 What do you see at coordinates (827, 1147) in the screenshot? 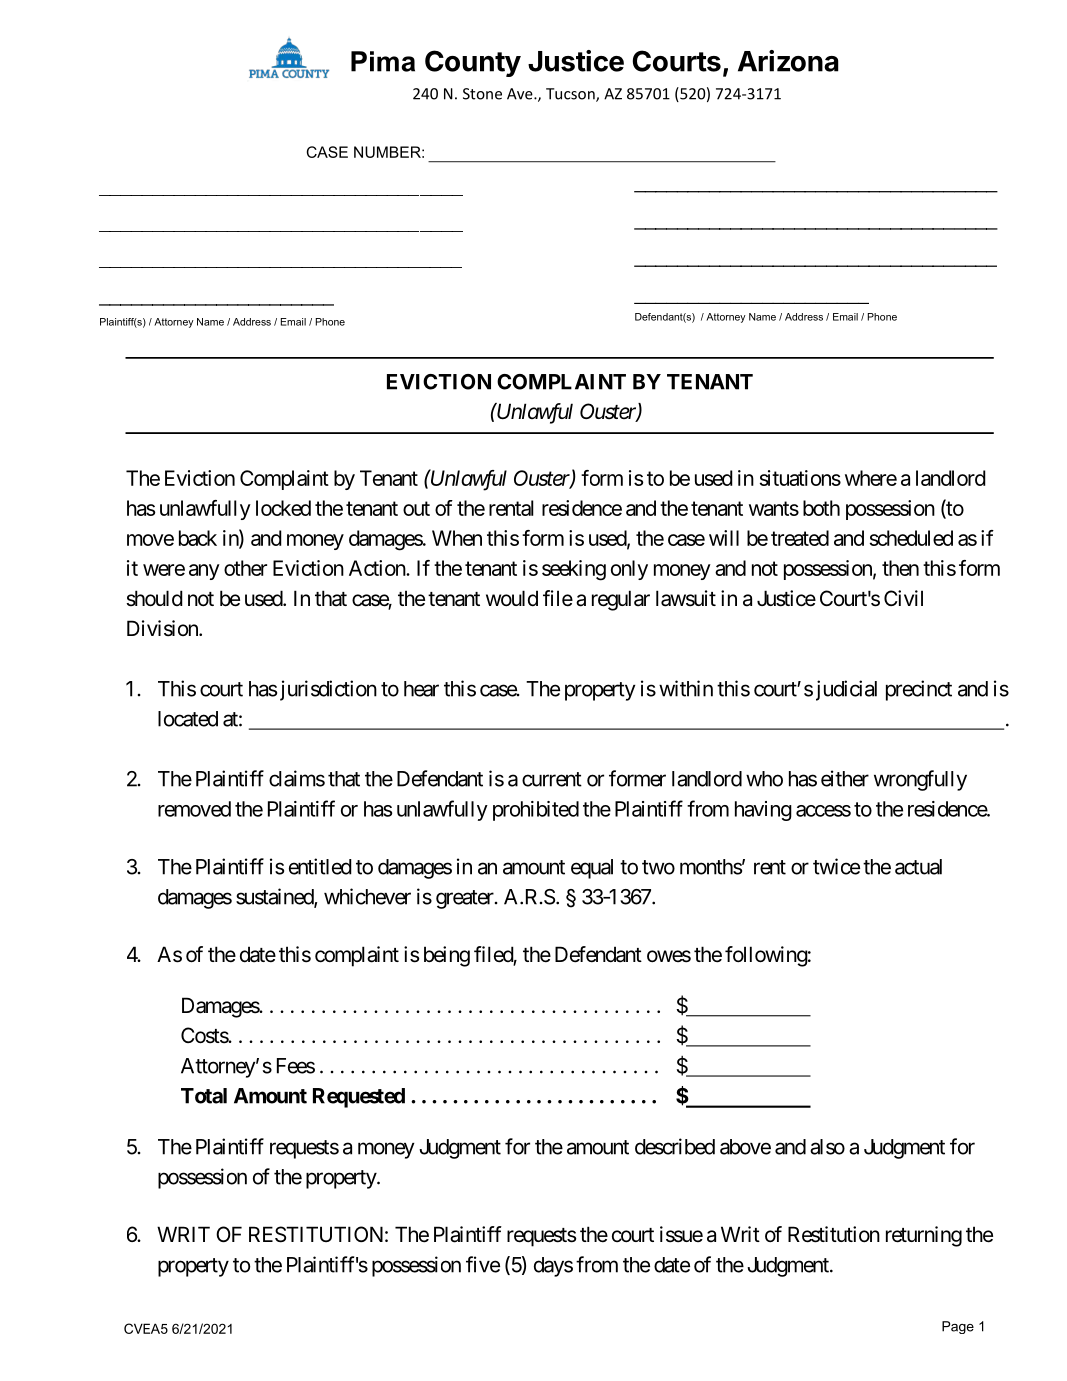
I see `also` at bounding box center [827, 1147].
